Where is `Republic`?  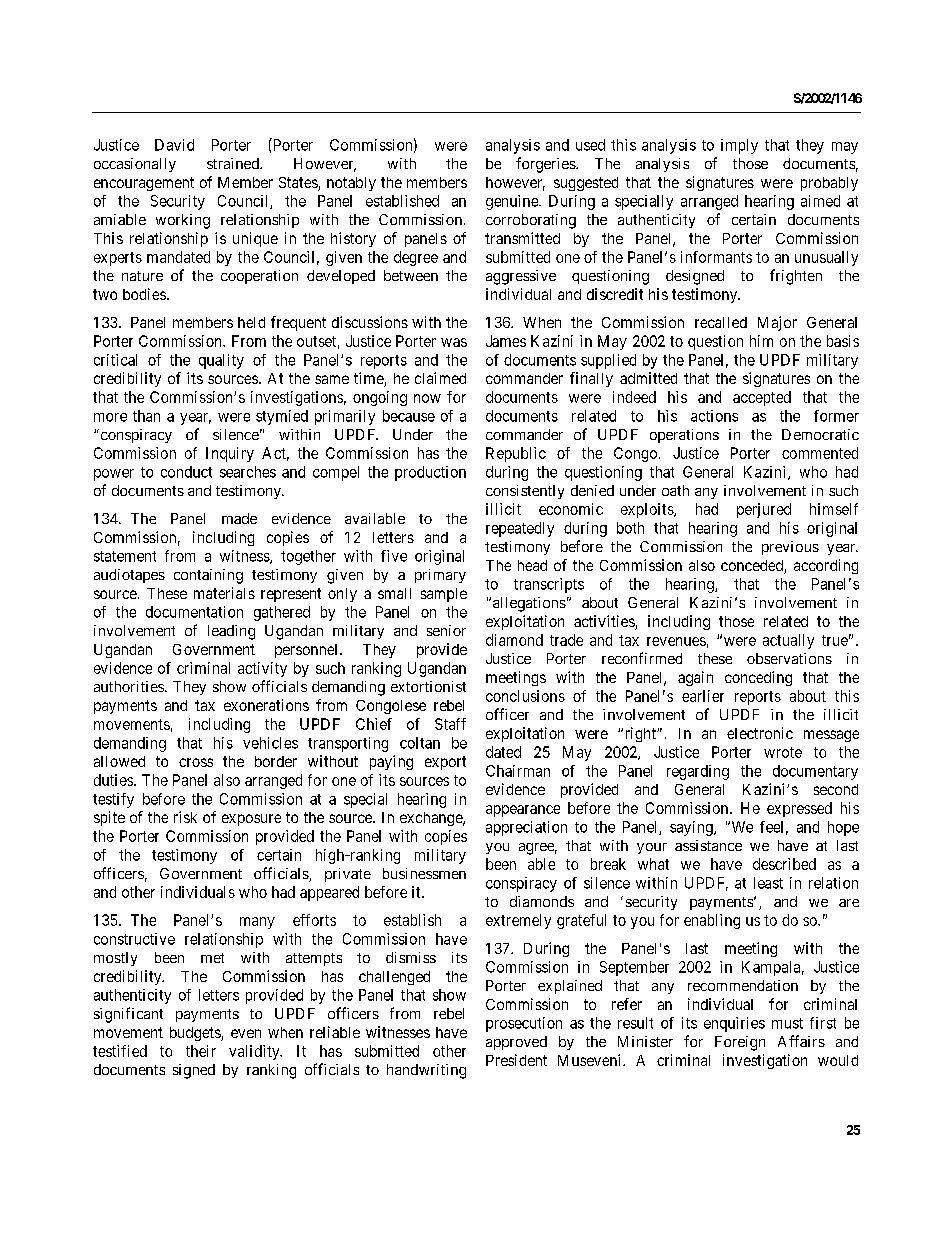
Republic is located at coordinates (516, 454).
